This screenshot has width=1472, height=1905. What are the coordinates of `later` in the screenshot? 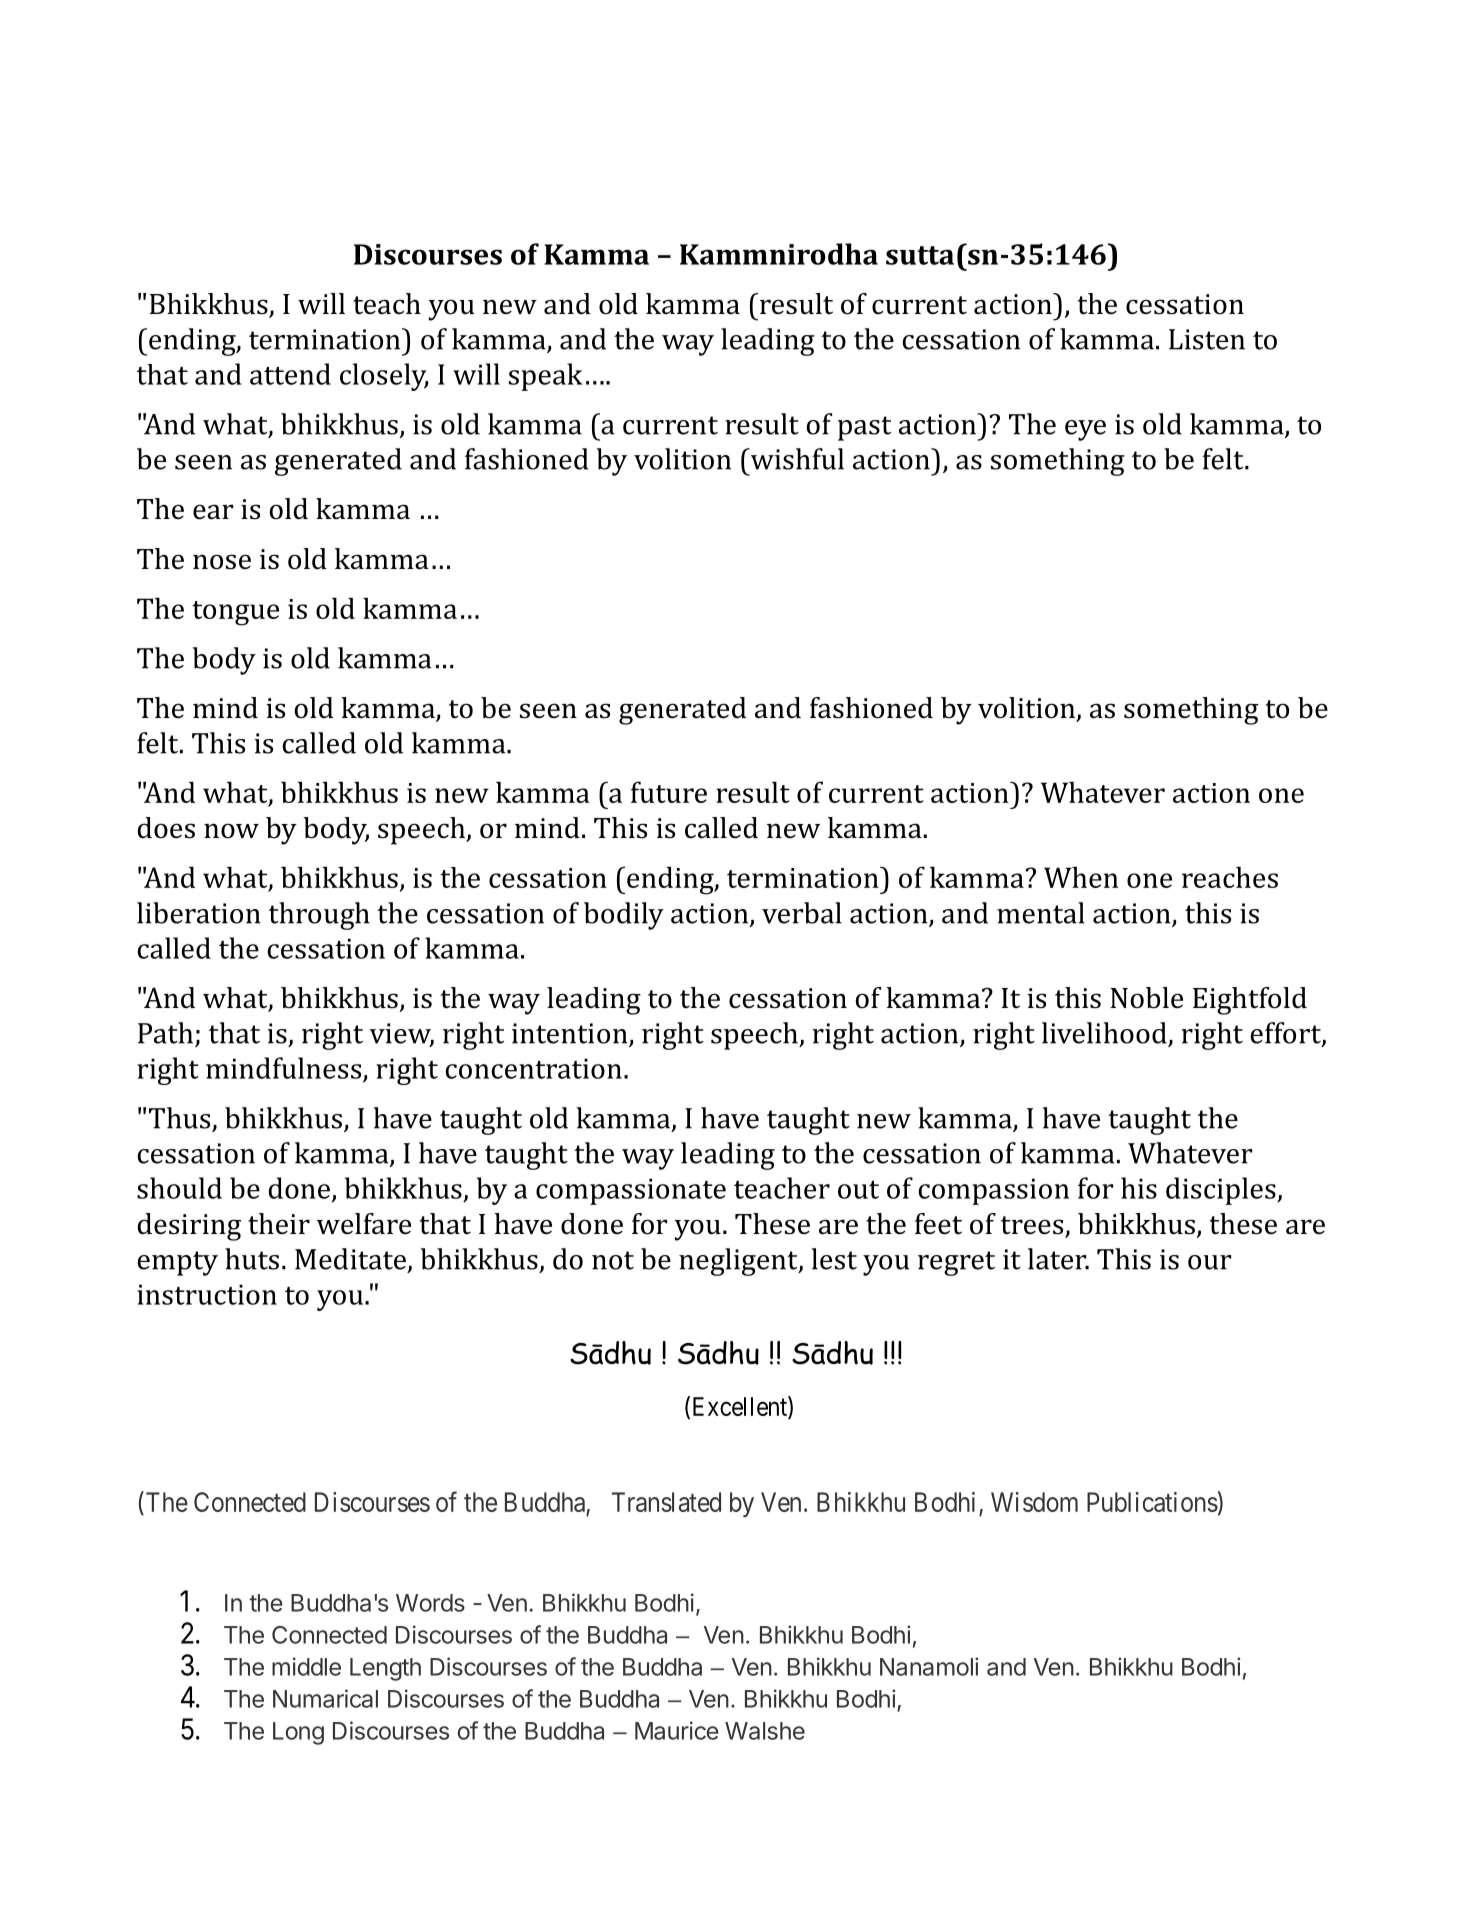 It's located at (1058, 1259).
